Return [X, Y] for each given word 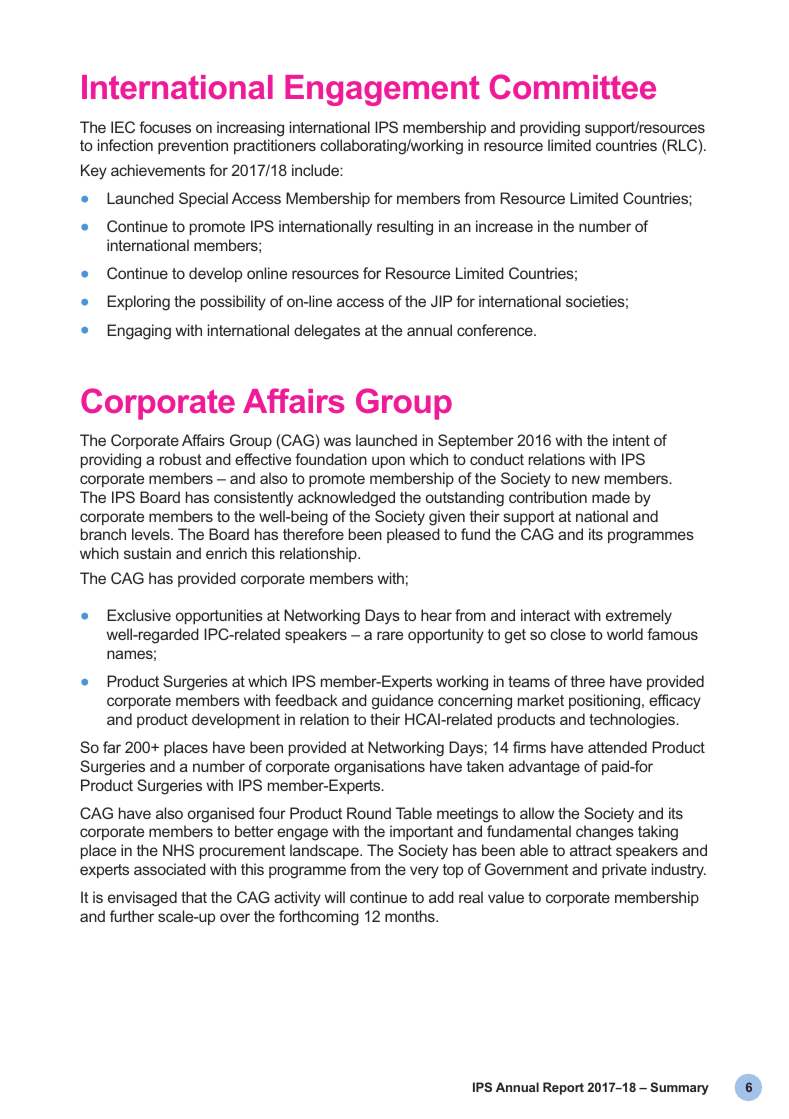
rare [390, 635]
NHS [178, 850]
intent [631, 440]
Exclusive [139, 615]
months [411, 916]
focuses [165, 127]
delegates [327, 332]
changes [605, 833]
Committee [573, 86]
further [132, 916]
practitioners [275, 146]
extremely [639, 617]
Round [369, 813]
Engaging [139, 332]
